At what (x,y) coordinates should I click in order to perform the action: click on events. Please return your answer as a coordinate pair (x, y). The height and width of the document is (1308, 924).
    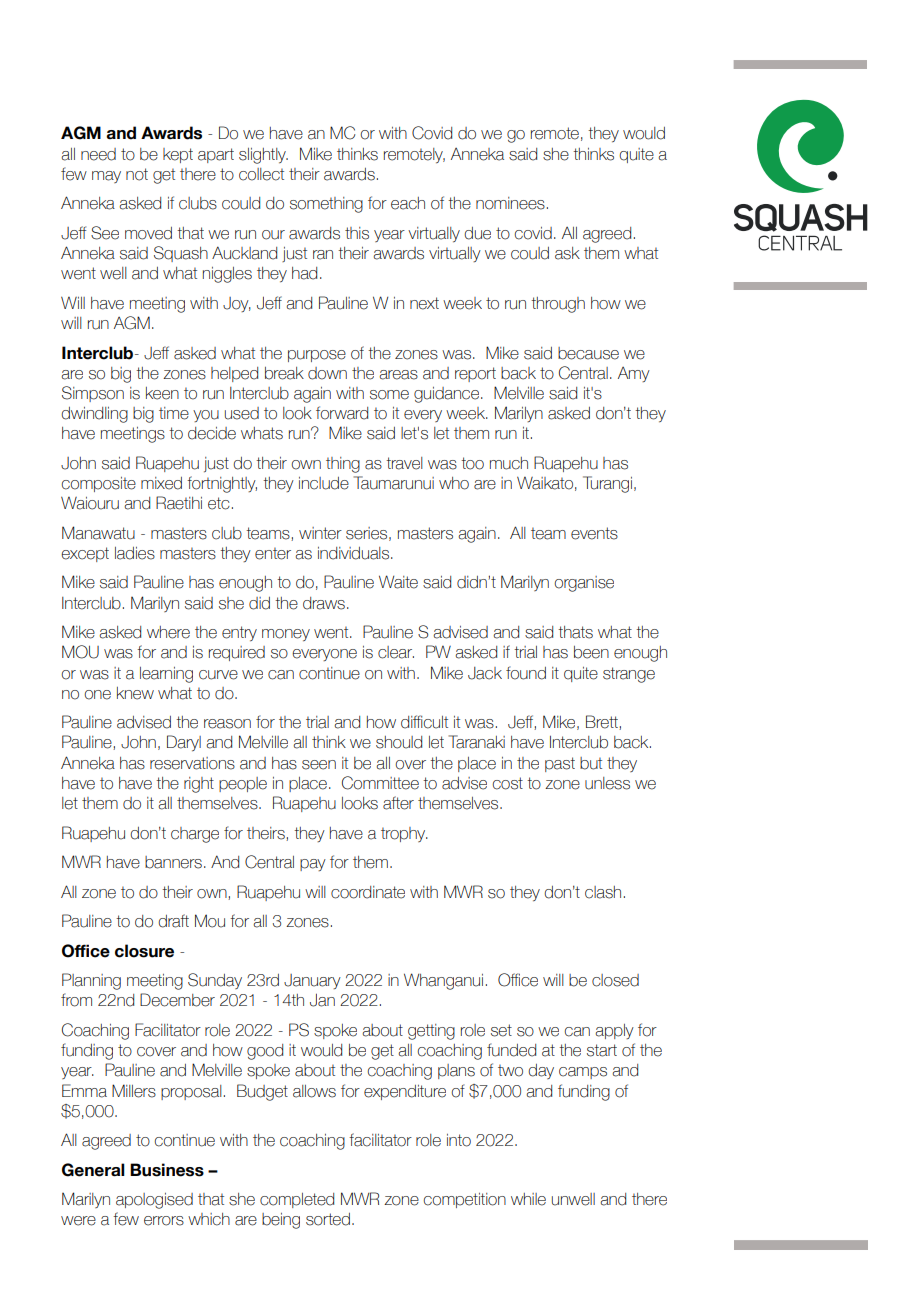
    Looking at the image, I should click on (594, 533).
